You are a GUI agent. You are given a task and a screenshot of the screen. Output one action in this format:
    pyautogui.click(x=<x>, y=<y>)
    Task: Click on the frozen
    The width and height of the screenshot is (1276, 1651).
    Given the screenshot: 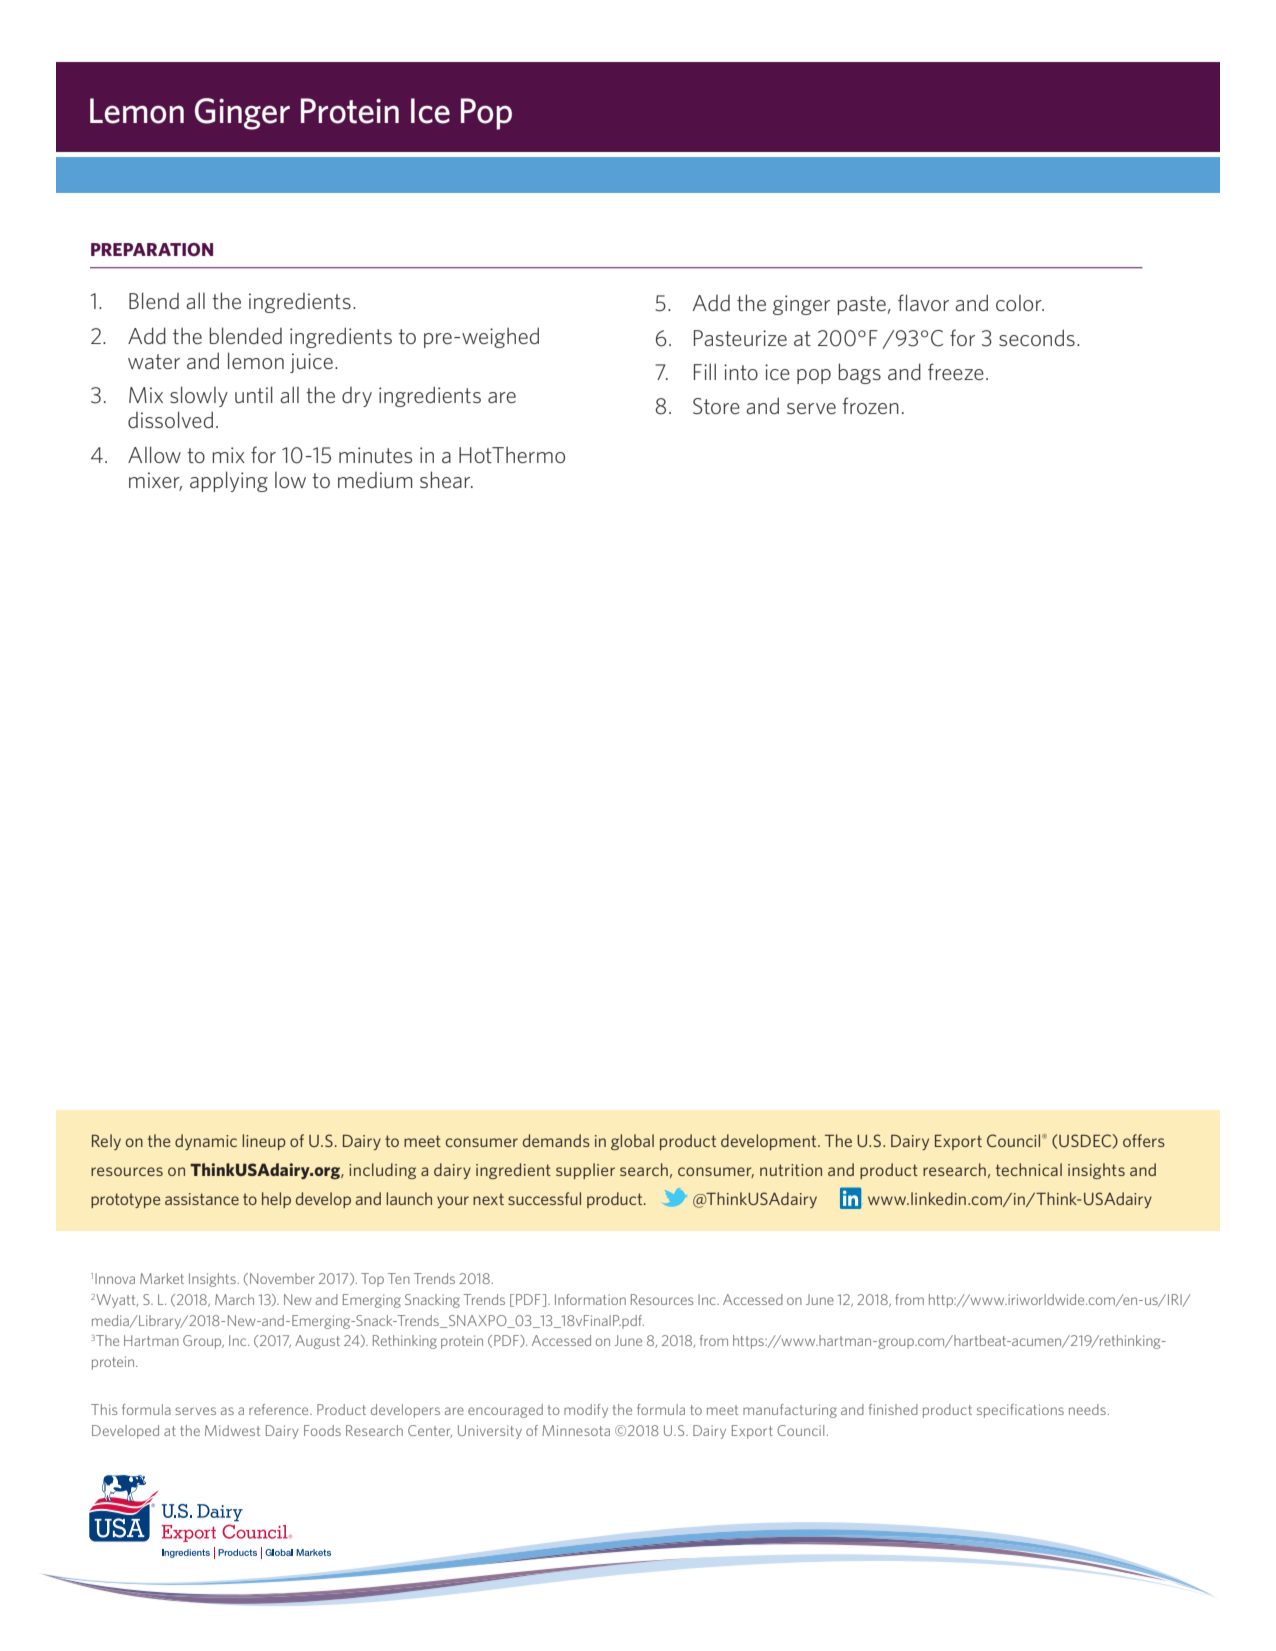 What is the action you would take?
    pyautogui.click(x=871, y=405)
